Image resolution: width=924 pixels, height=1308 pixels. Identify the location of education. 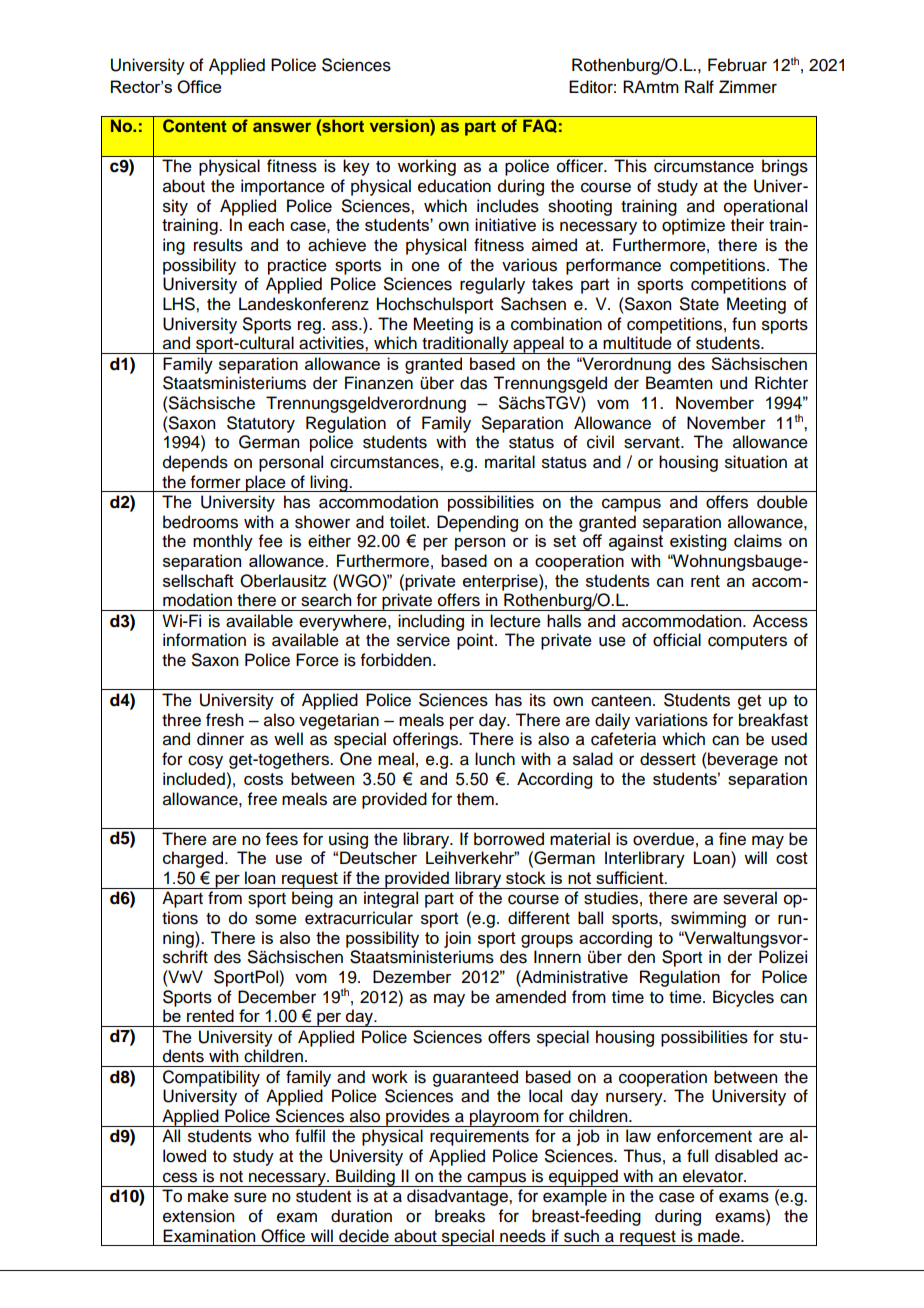
(454, 186).
